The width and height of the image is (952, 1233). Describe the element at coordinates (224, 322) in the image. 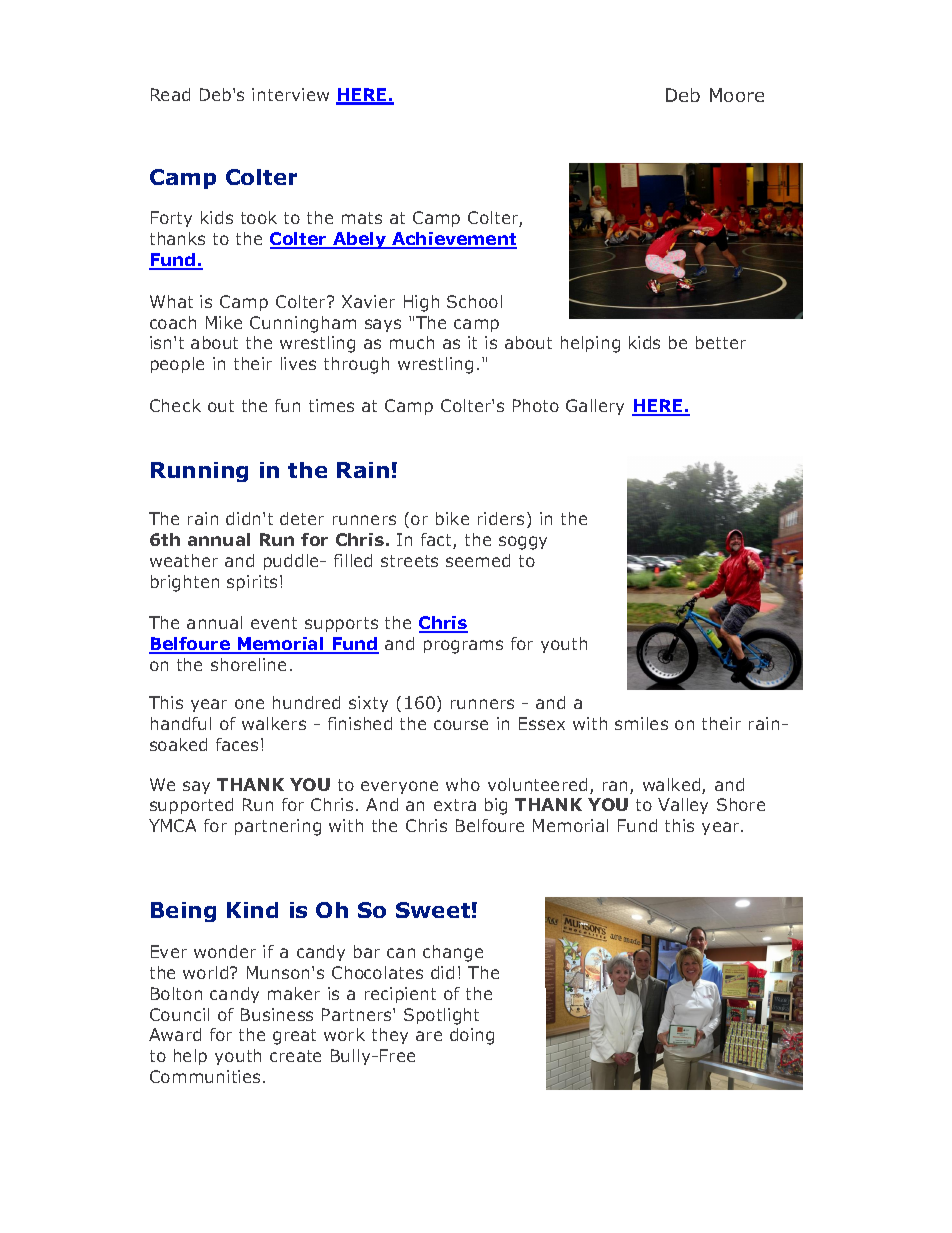

I see `Mike` at that location.
